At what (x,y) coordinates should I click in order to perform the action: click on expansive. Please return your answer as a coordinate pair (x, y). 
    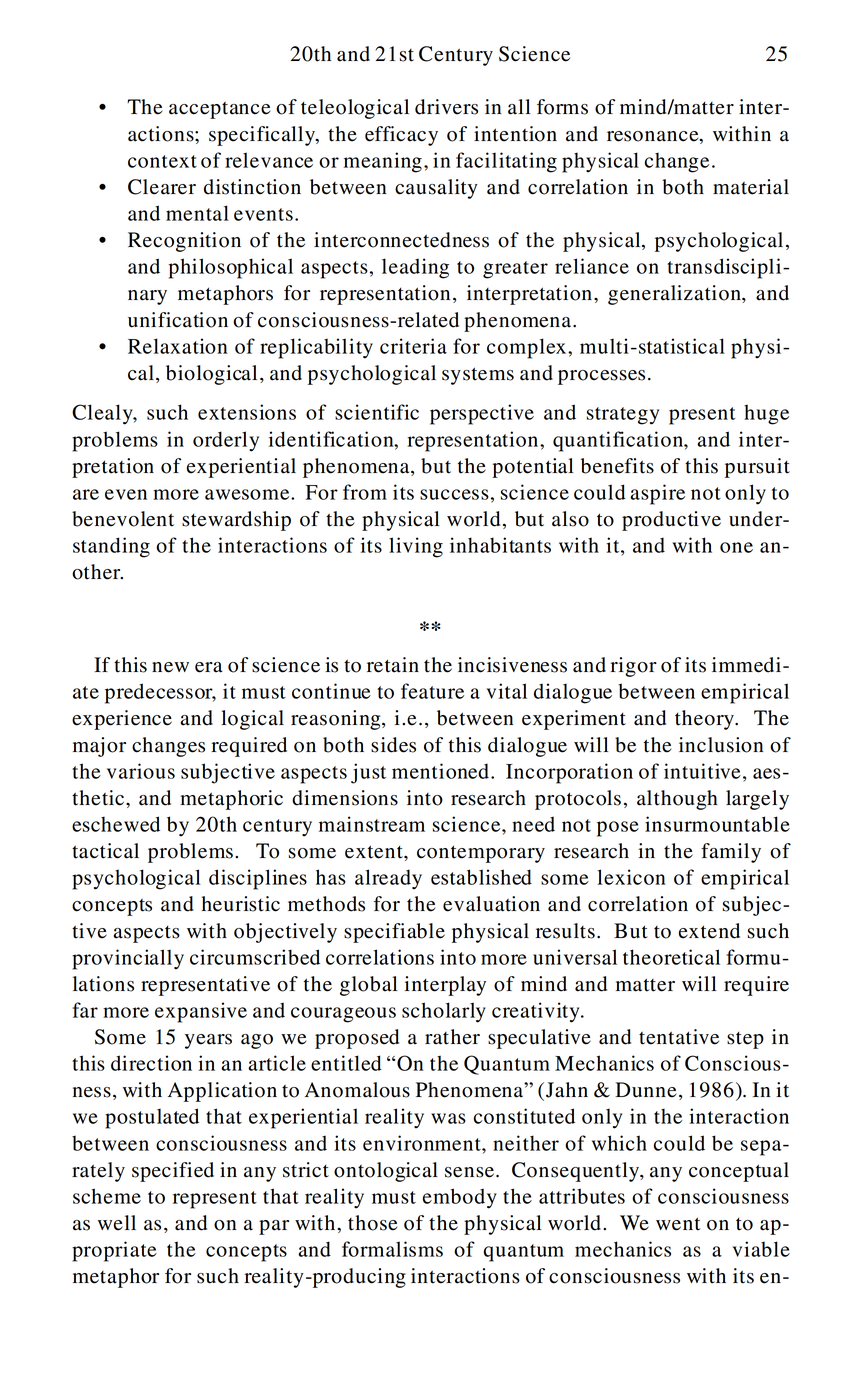
    Looking at the image, I should click on (201, 1012).
